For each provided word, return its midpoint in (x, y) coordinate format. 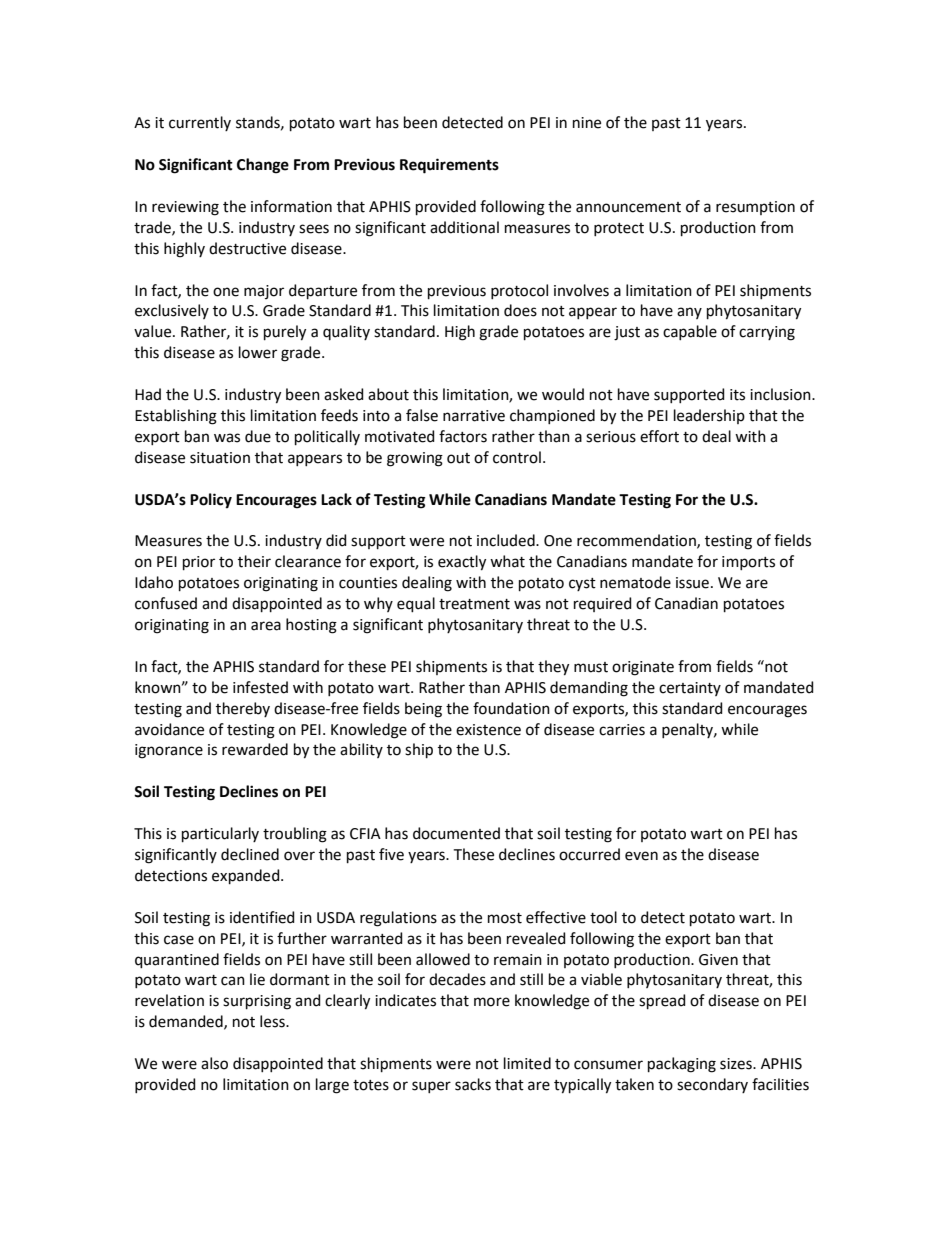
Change (263, 166)
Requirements (449, 166)
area (266, 626)
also (214, 1063)
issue (692, 583)
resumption (755, 208)
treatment (474, 604)
